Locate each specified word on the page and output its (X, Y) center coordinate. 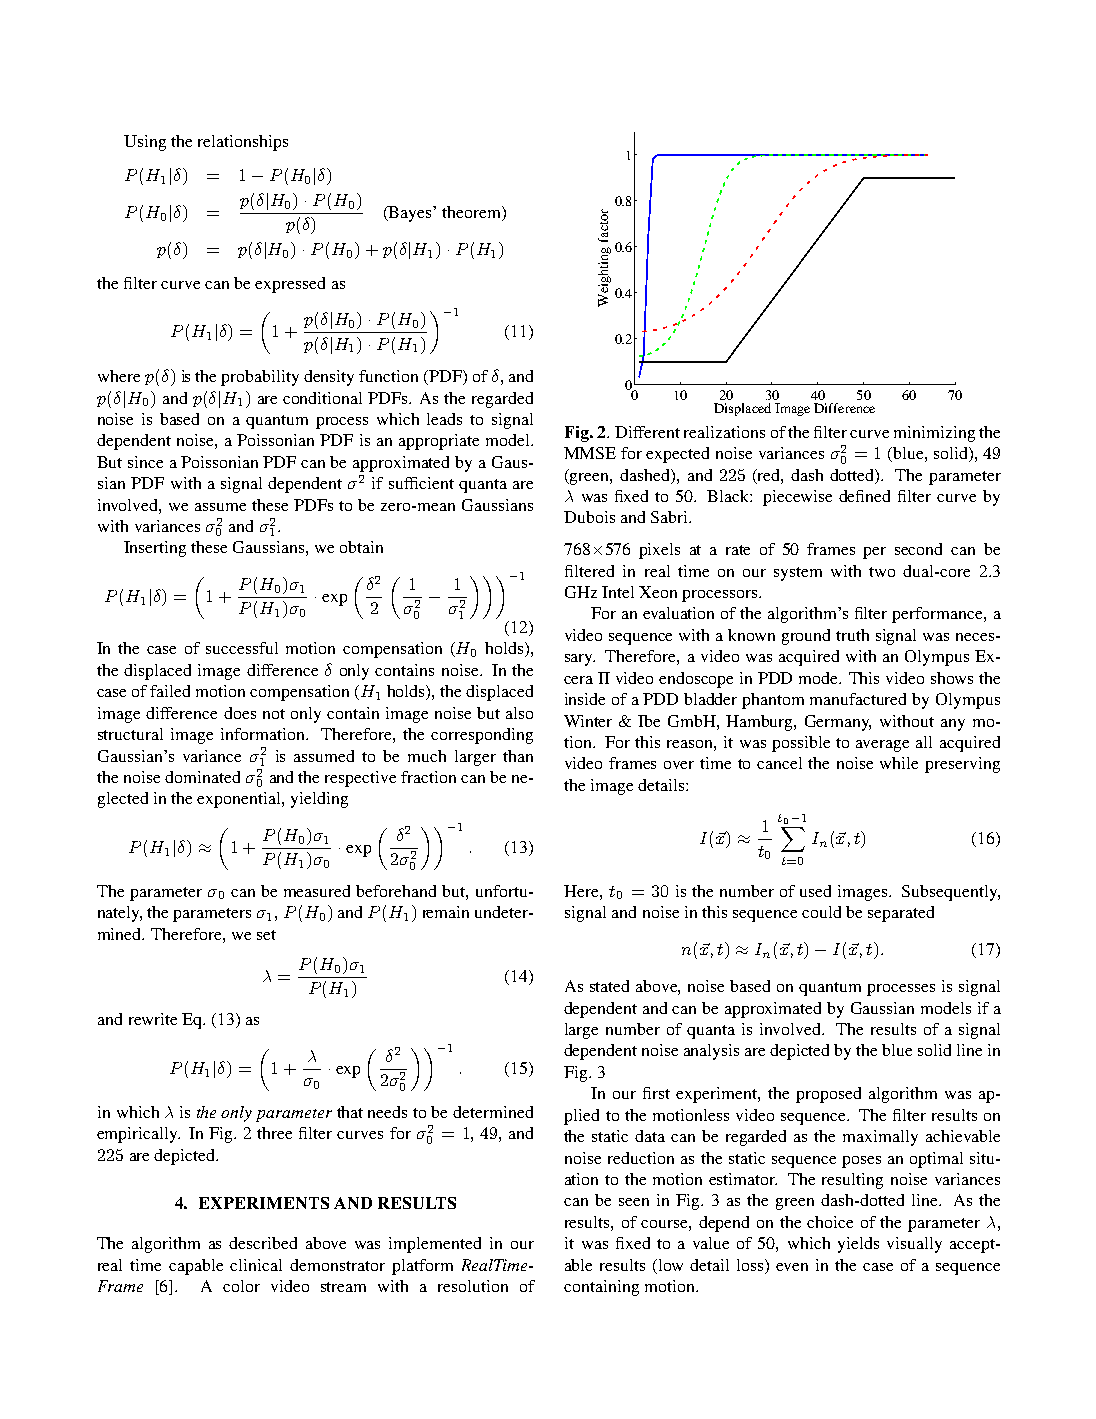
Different (647, 432)
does (240, 713)
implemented (435, 1245)
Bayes (410, 214)
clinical (256, 1265)
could (821, 912)
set (266, 935)
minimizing (934, 434)
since (145, 462)
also (519, 713)
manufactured (858, 699)
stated (609, 986)
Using (145, 143)
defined (864, 496)
